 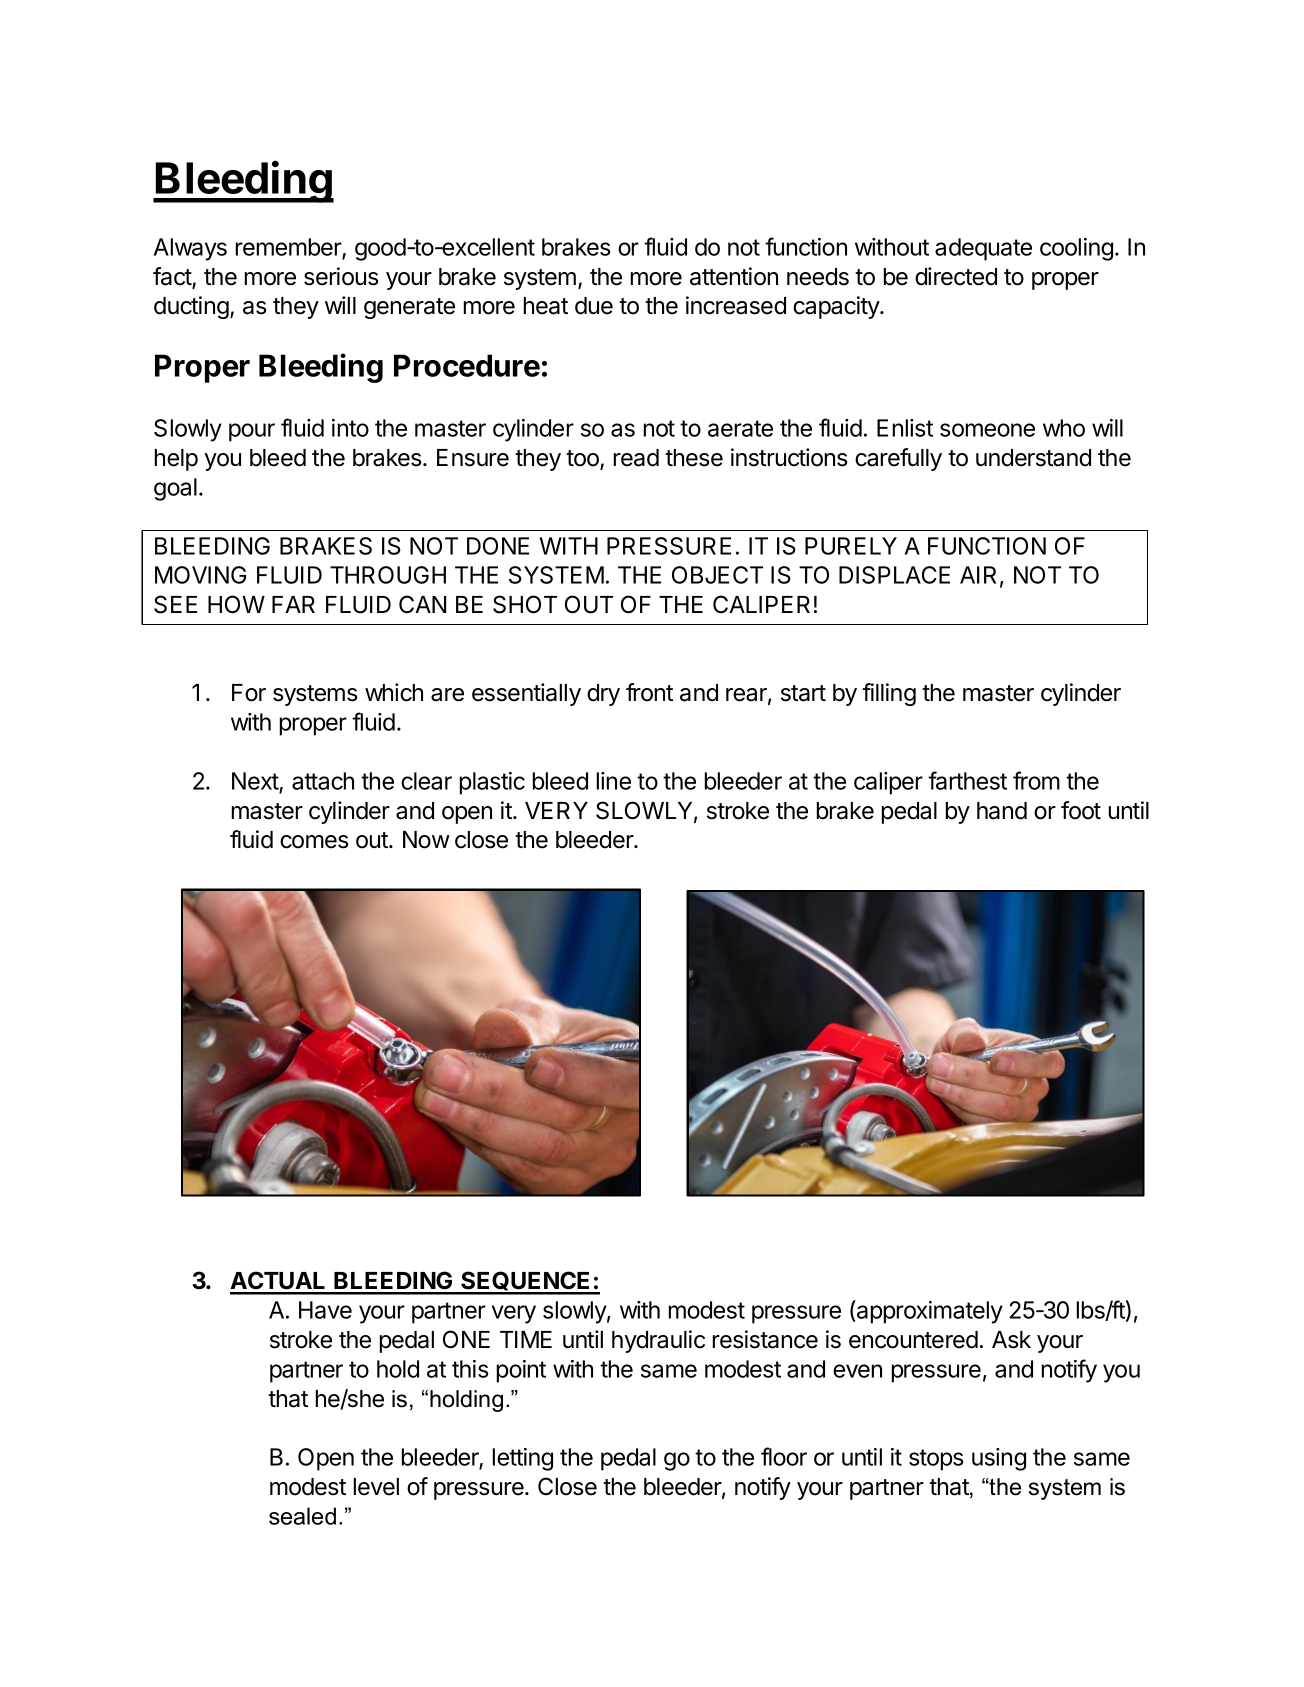 I want to click on line, so click(x=614, y=781).
